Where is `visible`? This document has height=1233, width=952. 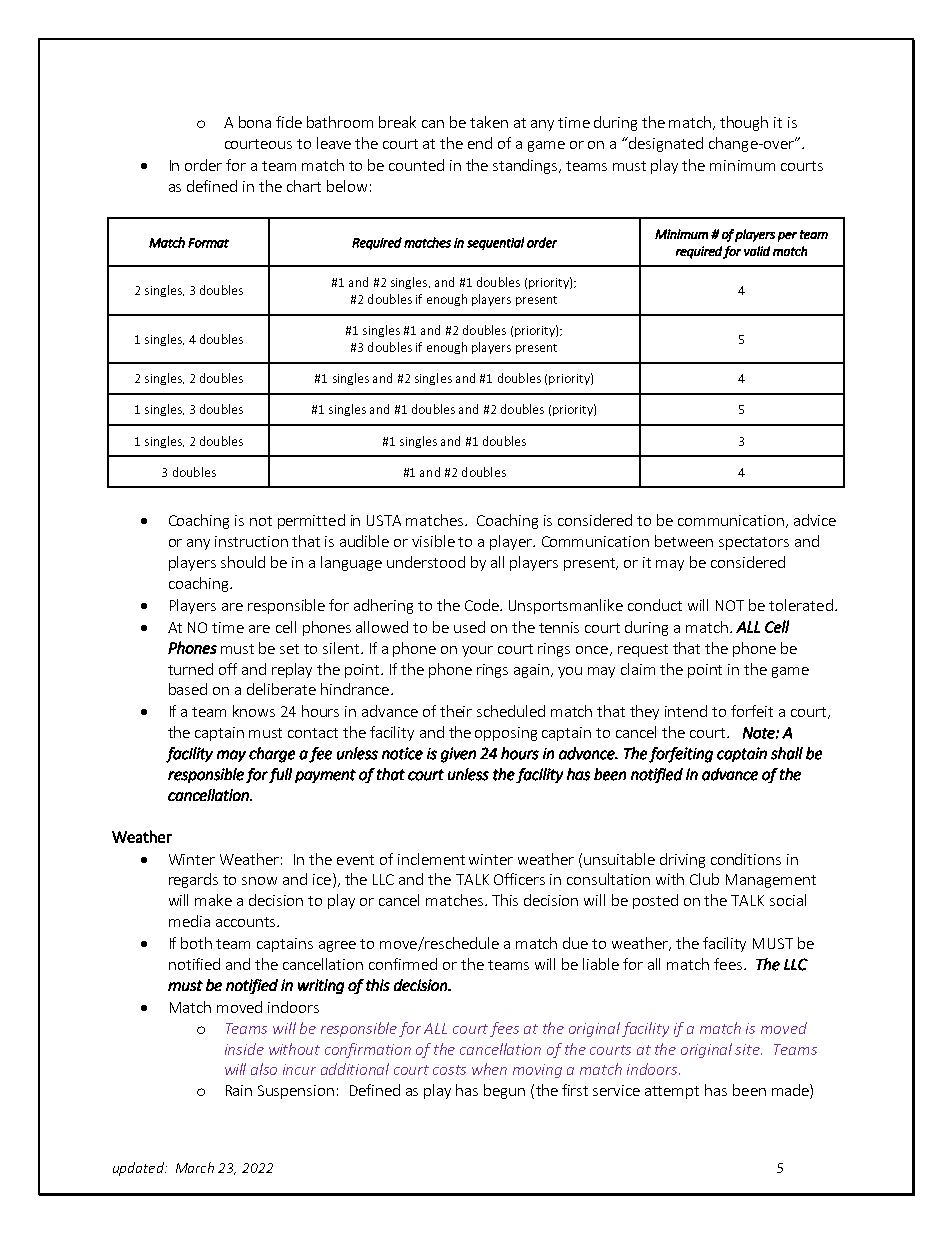 visible is located at coordinates (433, 541).
